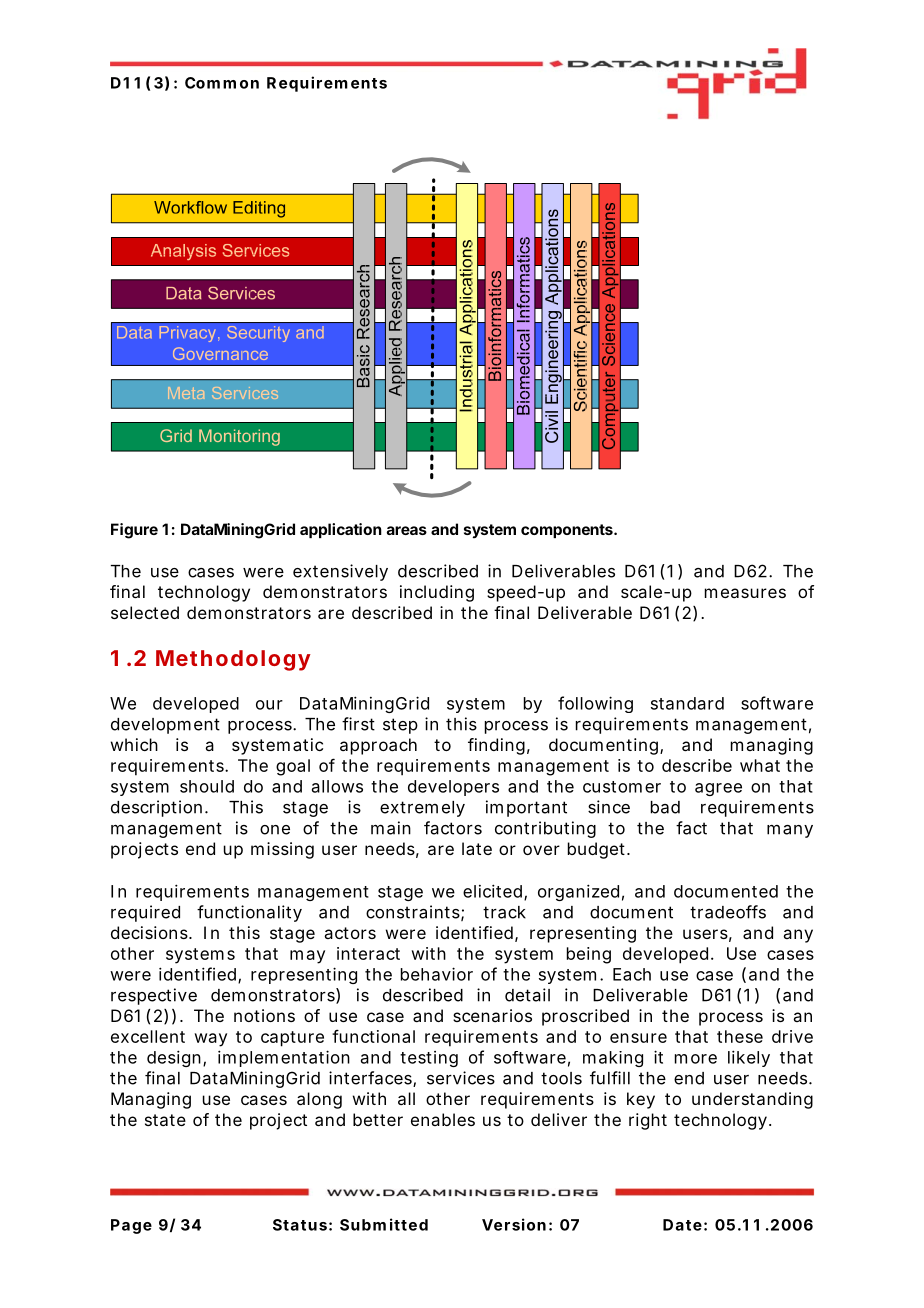 This screenshot has width=924, height=1308. What do you see at coordinates (687, 703) in the screenshot?
I see `standard` at bounding box center [687, 703].
